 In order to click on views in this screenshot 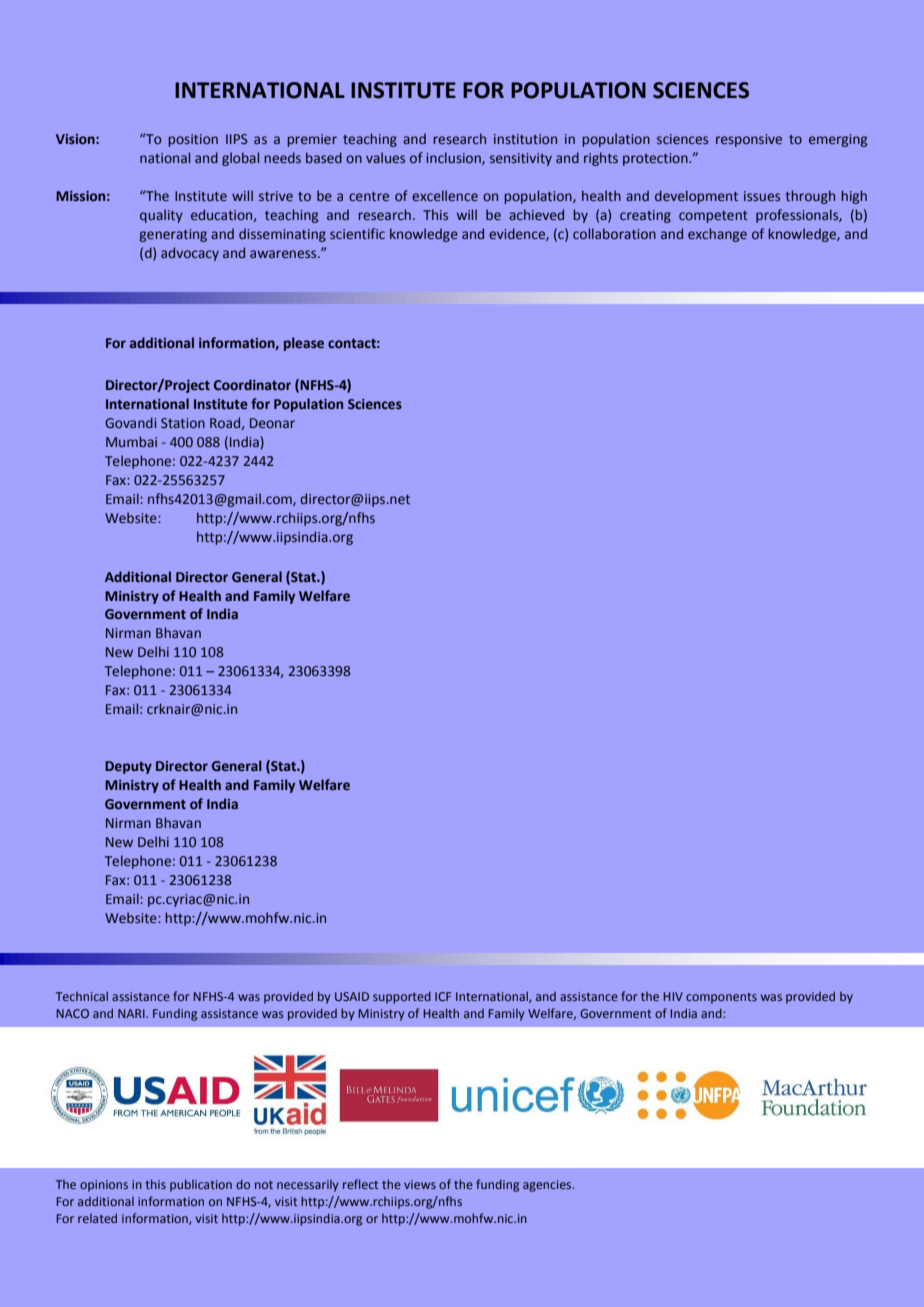, I will do `click(420, 1184)`.
